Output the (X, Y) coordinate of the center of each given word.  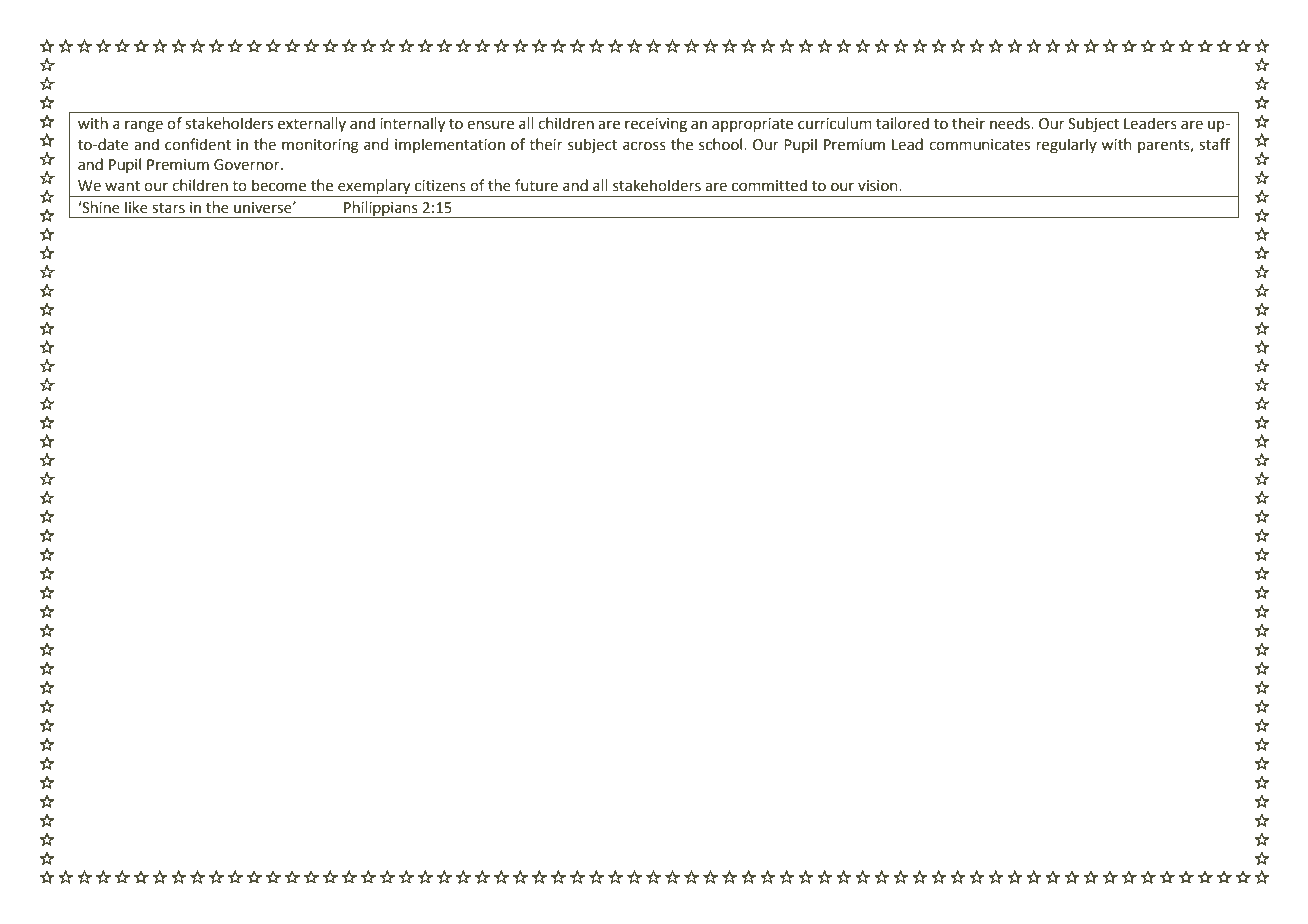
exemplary (374, 188)
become (279, 185)
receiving (656, 125)
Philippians (381, 209)
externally (312, 124)
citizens (440, 186)
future (536, 185)
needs (1011, 123)
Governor (248, 165)
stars (168, 208)
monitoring (320, 146)
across (644, 146)
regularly (1067, 146)
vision (879, 186)
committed (769, 185)
